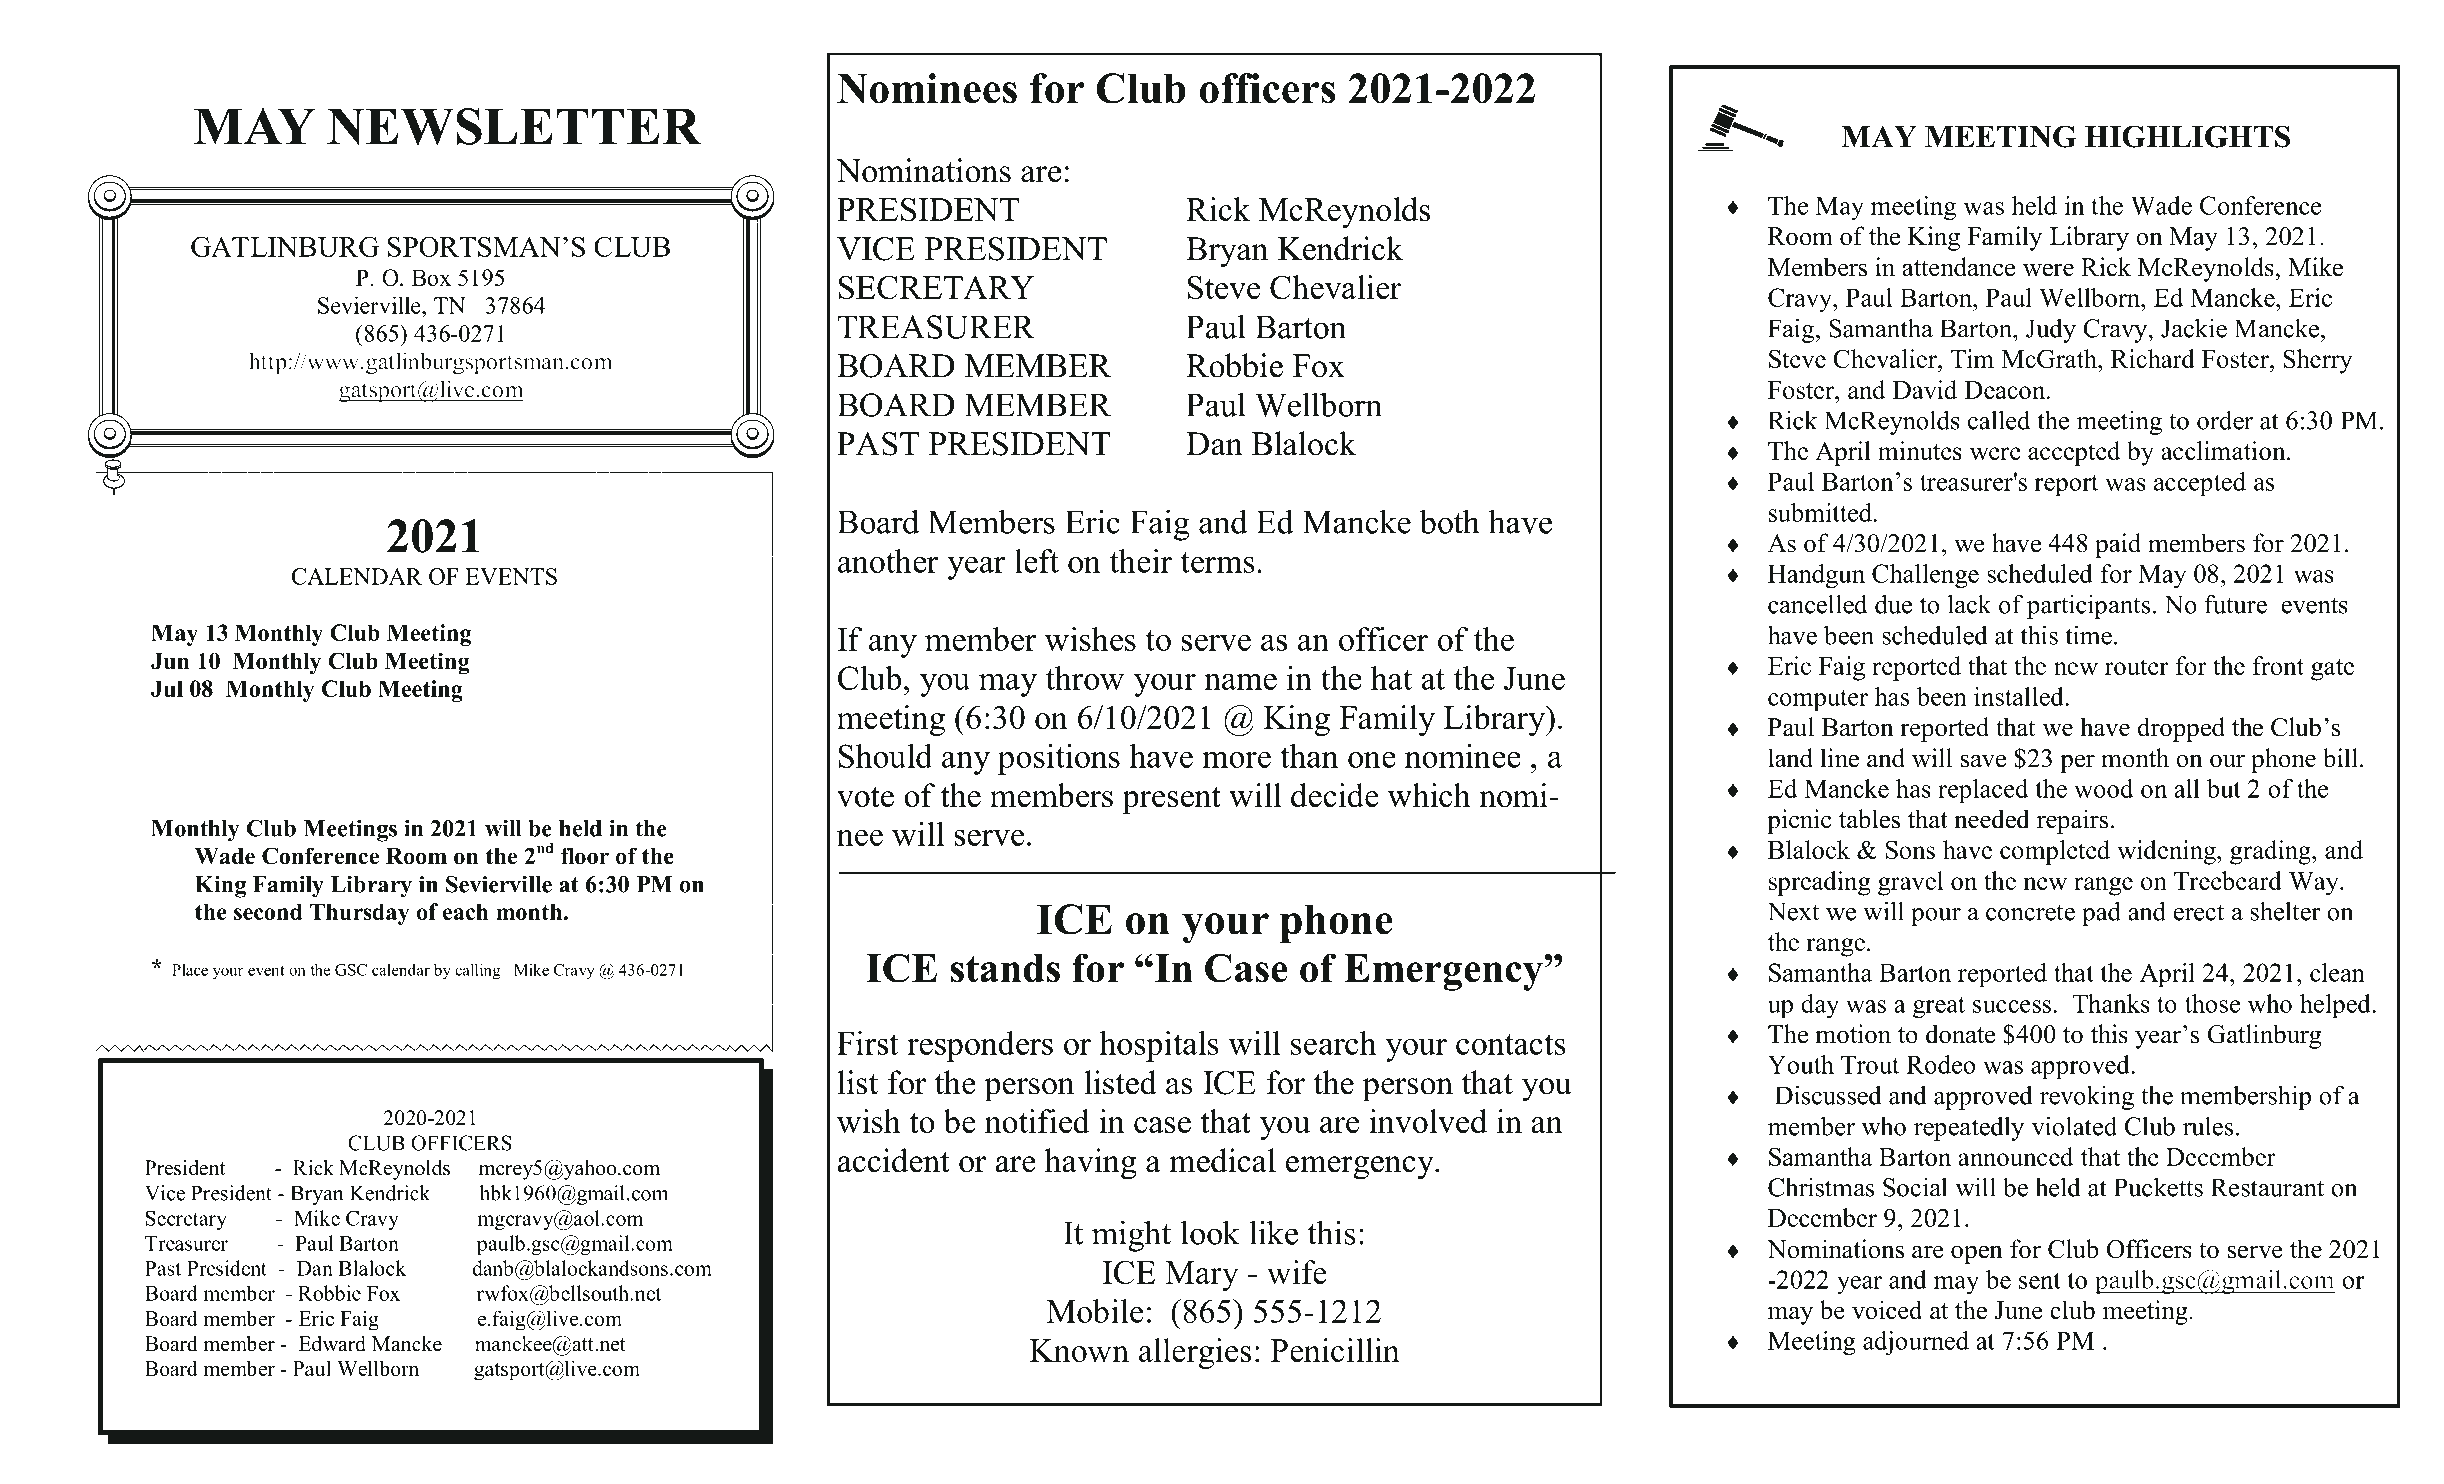 Image resolution: width=2444 pixels, height=1484 pixels. I want to click on attendance, so click(1958, 267).
